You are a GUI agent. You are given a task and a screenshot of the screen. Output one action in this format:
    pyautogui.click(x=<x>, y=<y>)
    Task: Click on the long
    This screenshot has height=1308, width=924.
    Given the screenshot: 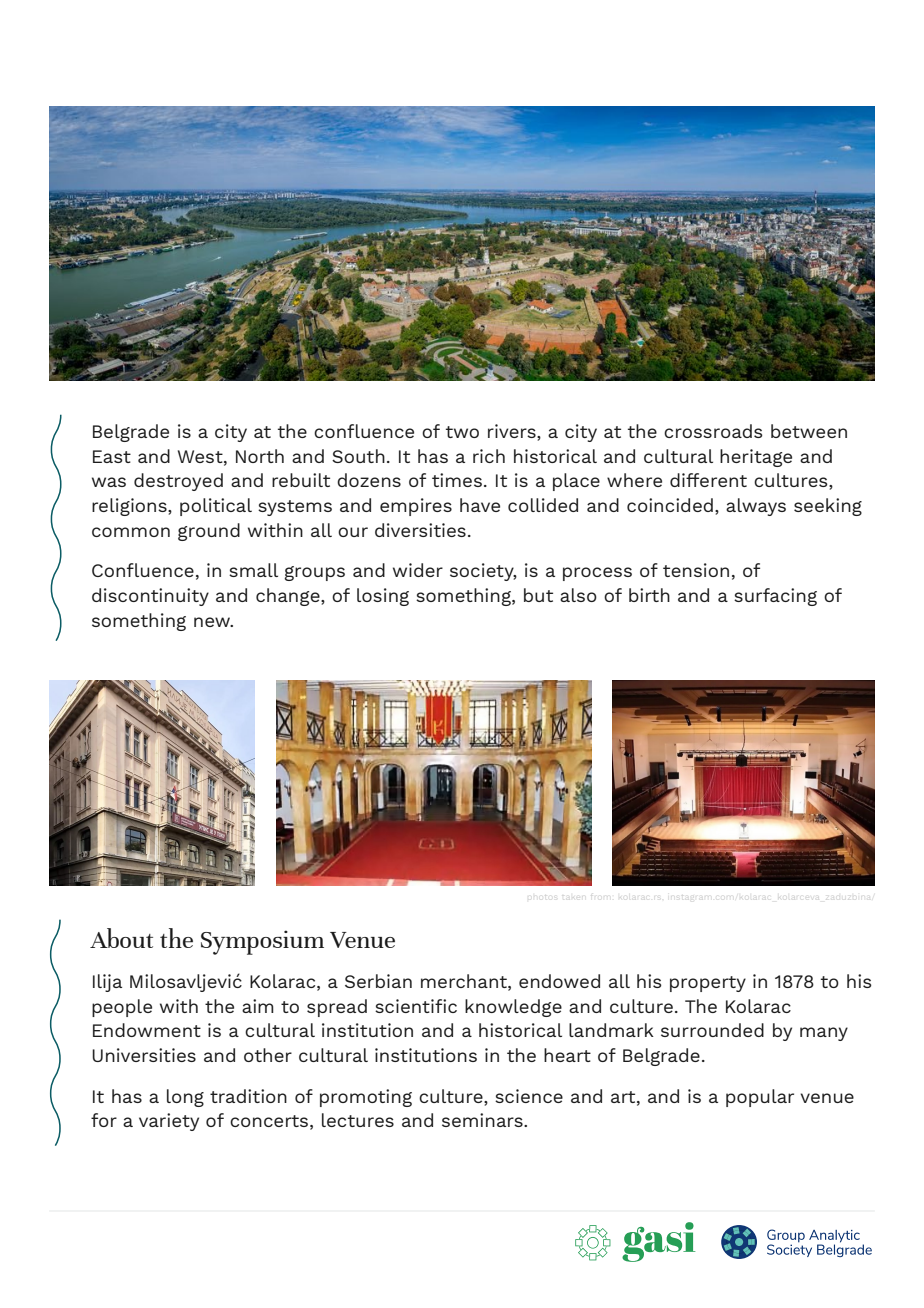 What is the action you would take?
    pyautogui.click(x=185, y=1098)
